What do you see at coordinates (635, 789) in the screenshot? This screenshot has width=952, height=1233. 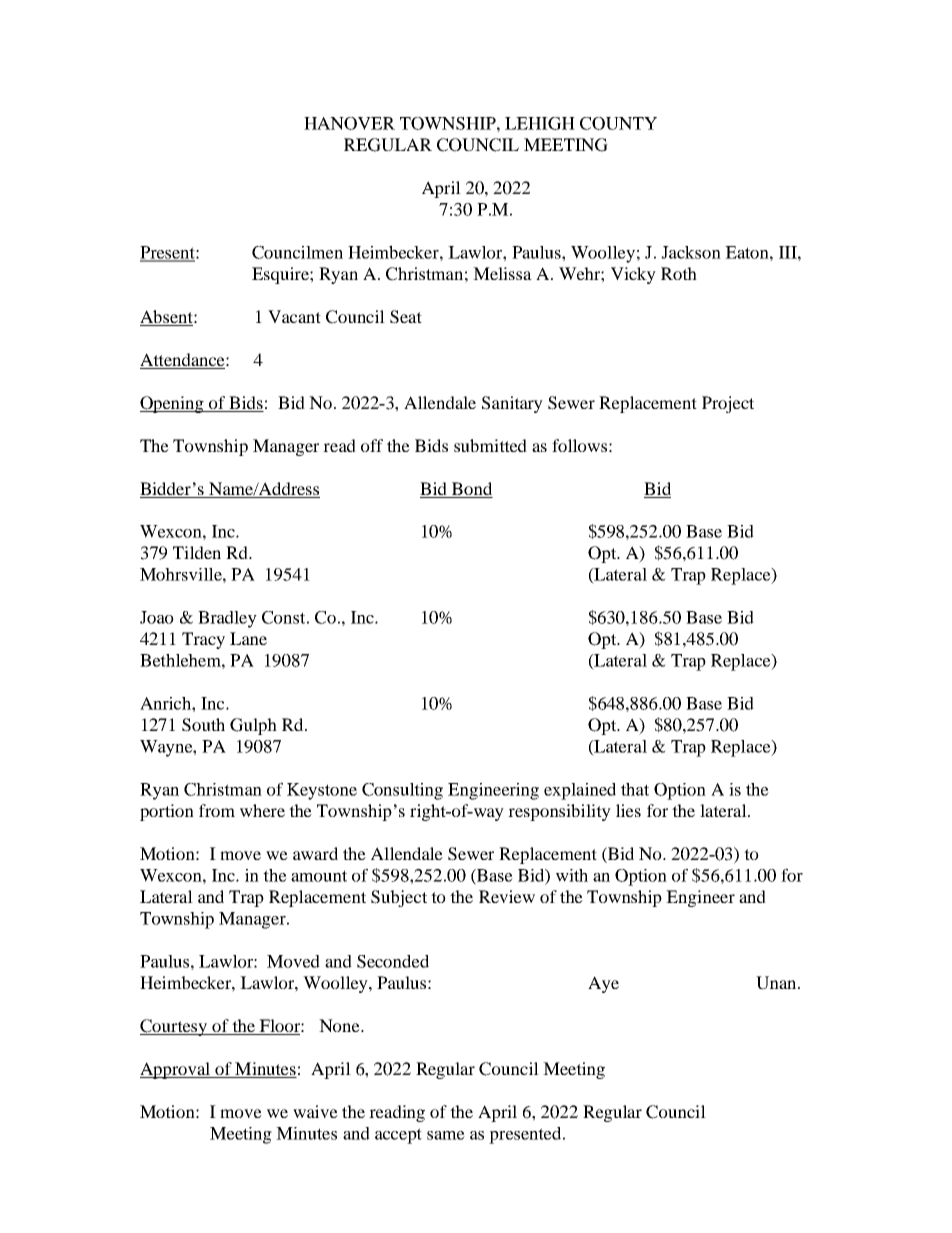 I see `that` at bounding box center [635, 789].
